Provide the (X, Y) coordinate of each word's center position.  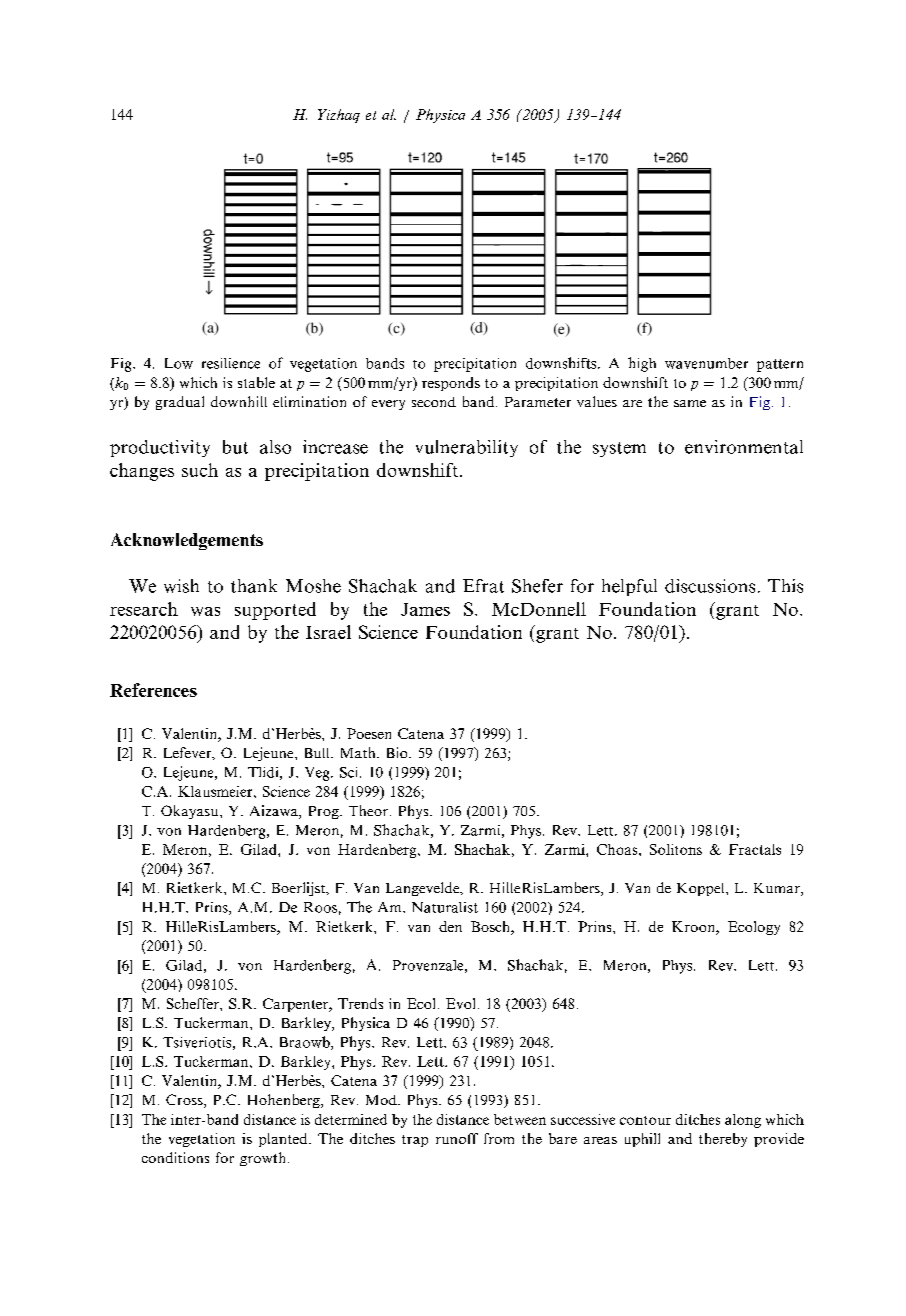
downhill (239, 401)
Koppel (702, 889)
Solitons (676, 849)
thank (254, 586)
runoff (457, 1138)
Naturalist (445, 907)
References (153, 690)
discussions (710, 586)
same (690, 403)
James (425, 609)
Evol (460, 1003)
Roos (320, 907)
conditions (175, 1157)
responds (451, 384)
